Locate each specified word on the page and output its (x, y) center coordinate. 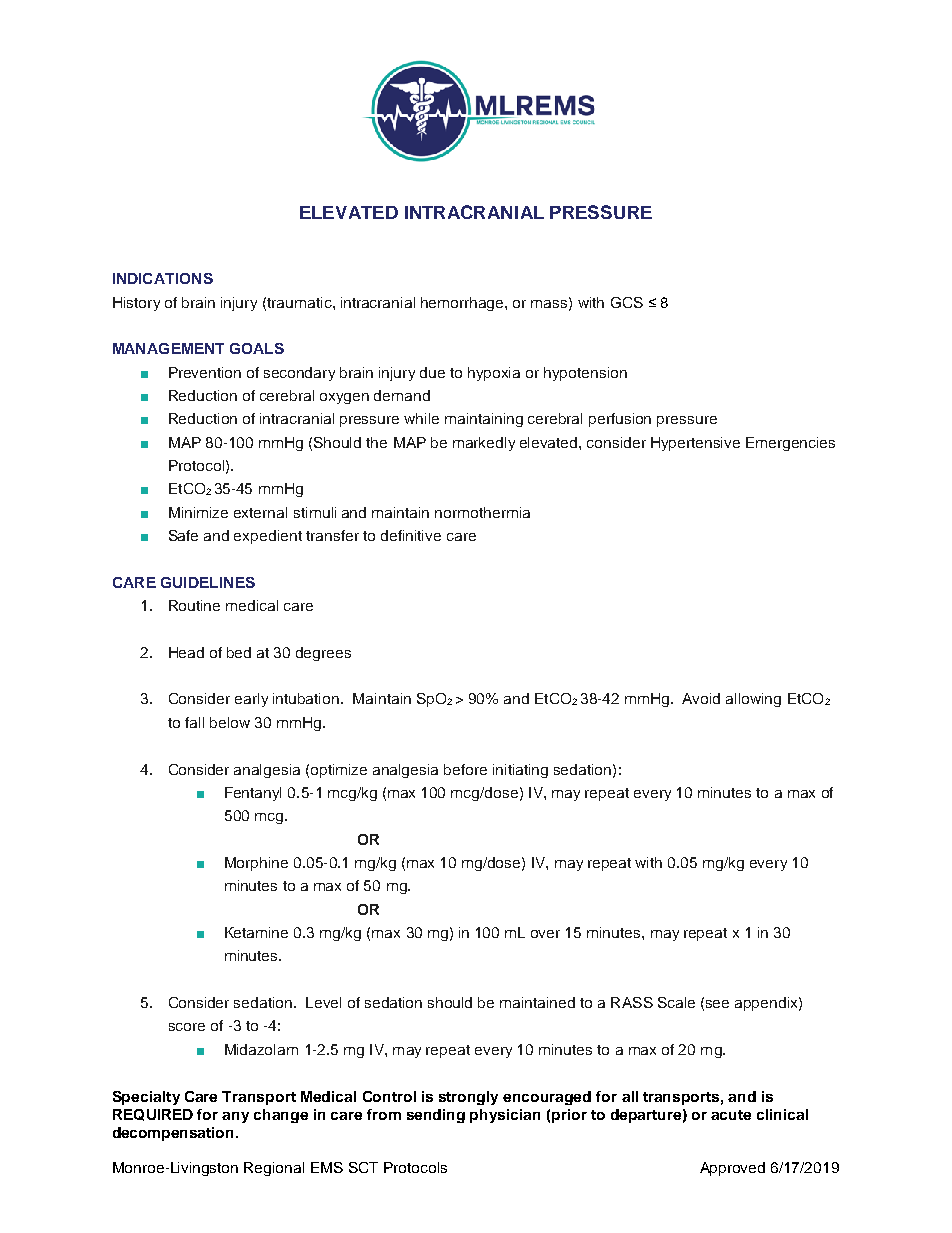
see (717, 1004)
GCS (627, 302)
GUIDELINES (208, 582)
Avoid (701, 698)
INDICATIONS (163, 278)
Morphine (256, 864)
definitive (411, 535)
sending (436, 1116)
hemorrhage (463, 304)
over (545, 934)
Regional (274, 1169)
